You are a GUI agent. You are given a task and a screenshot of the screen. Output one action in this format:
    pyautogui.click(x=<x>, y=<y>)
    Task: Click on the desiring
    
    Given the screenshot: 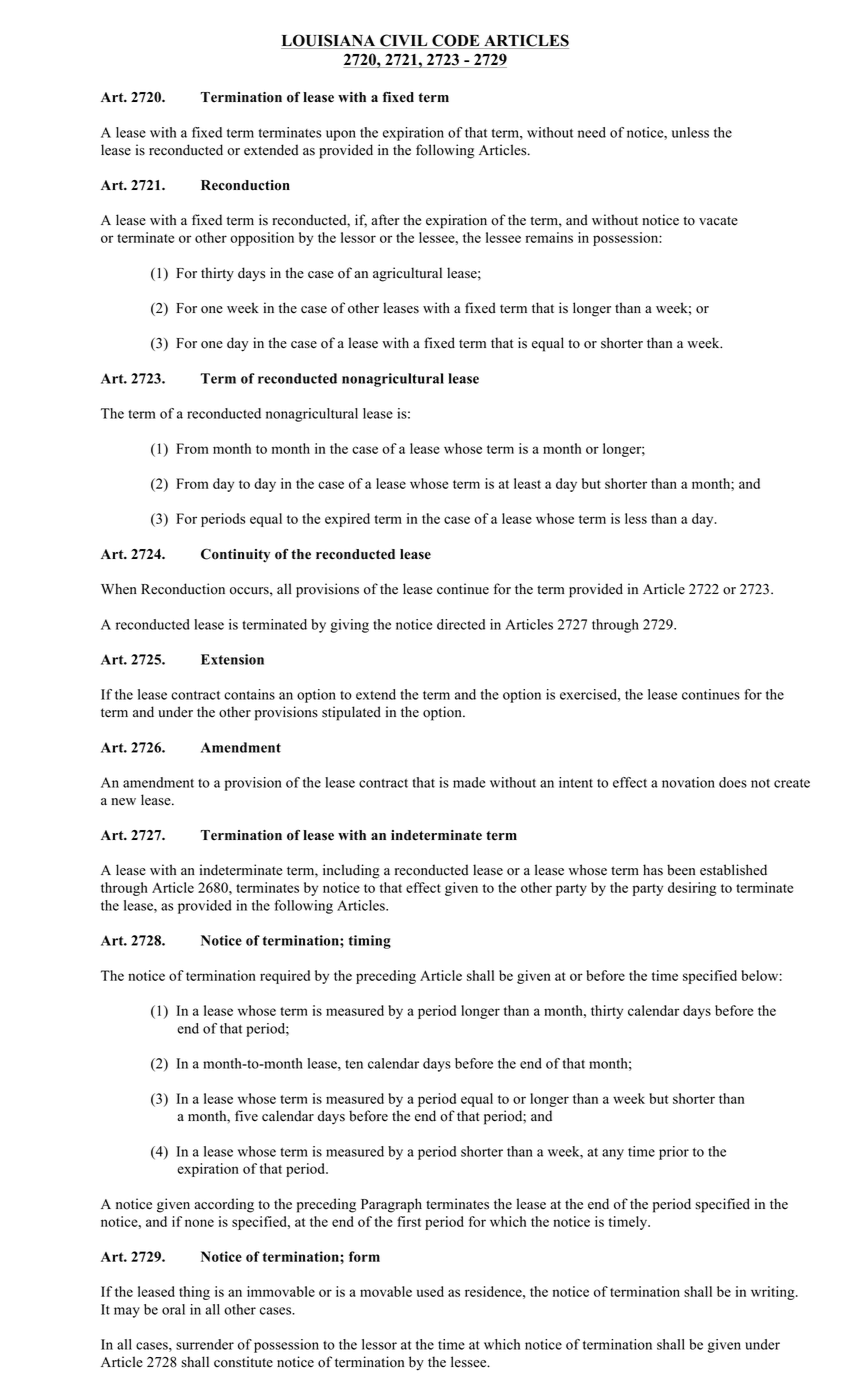 What is the action you would take?
    pyautogui.click(x=692, y=889)
